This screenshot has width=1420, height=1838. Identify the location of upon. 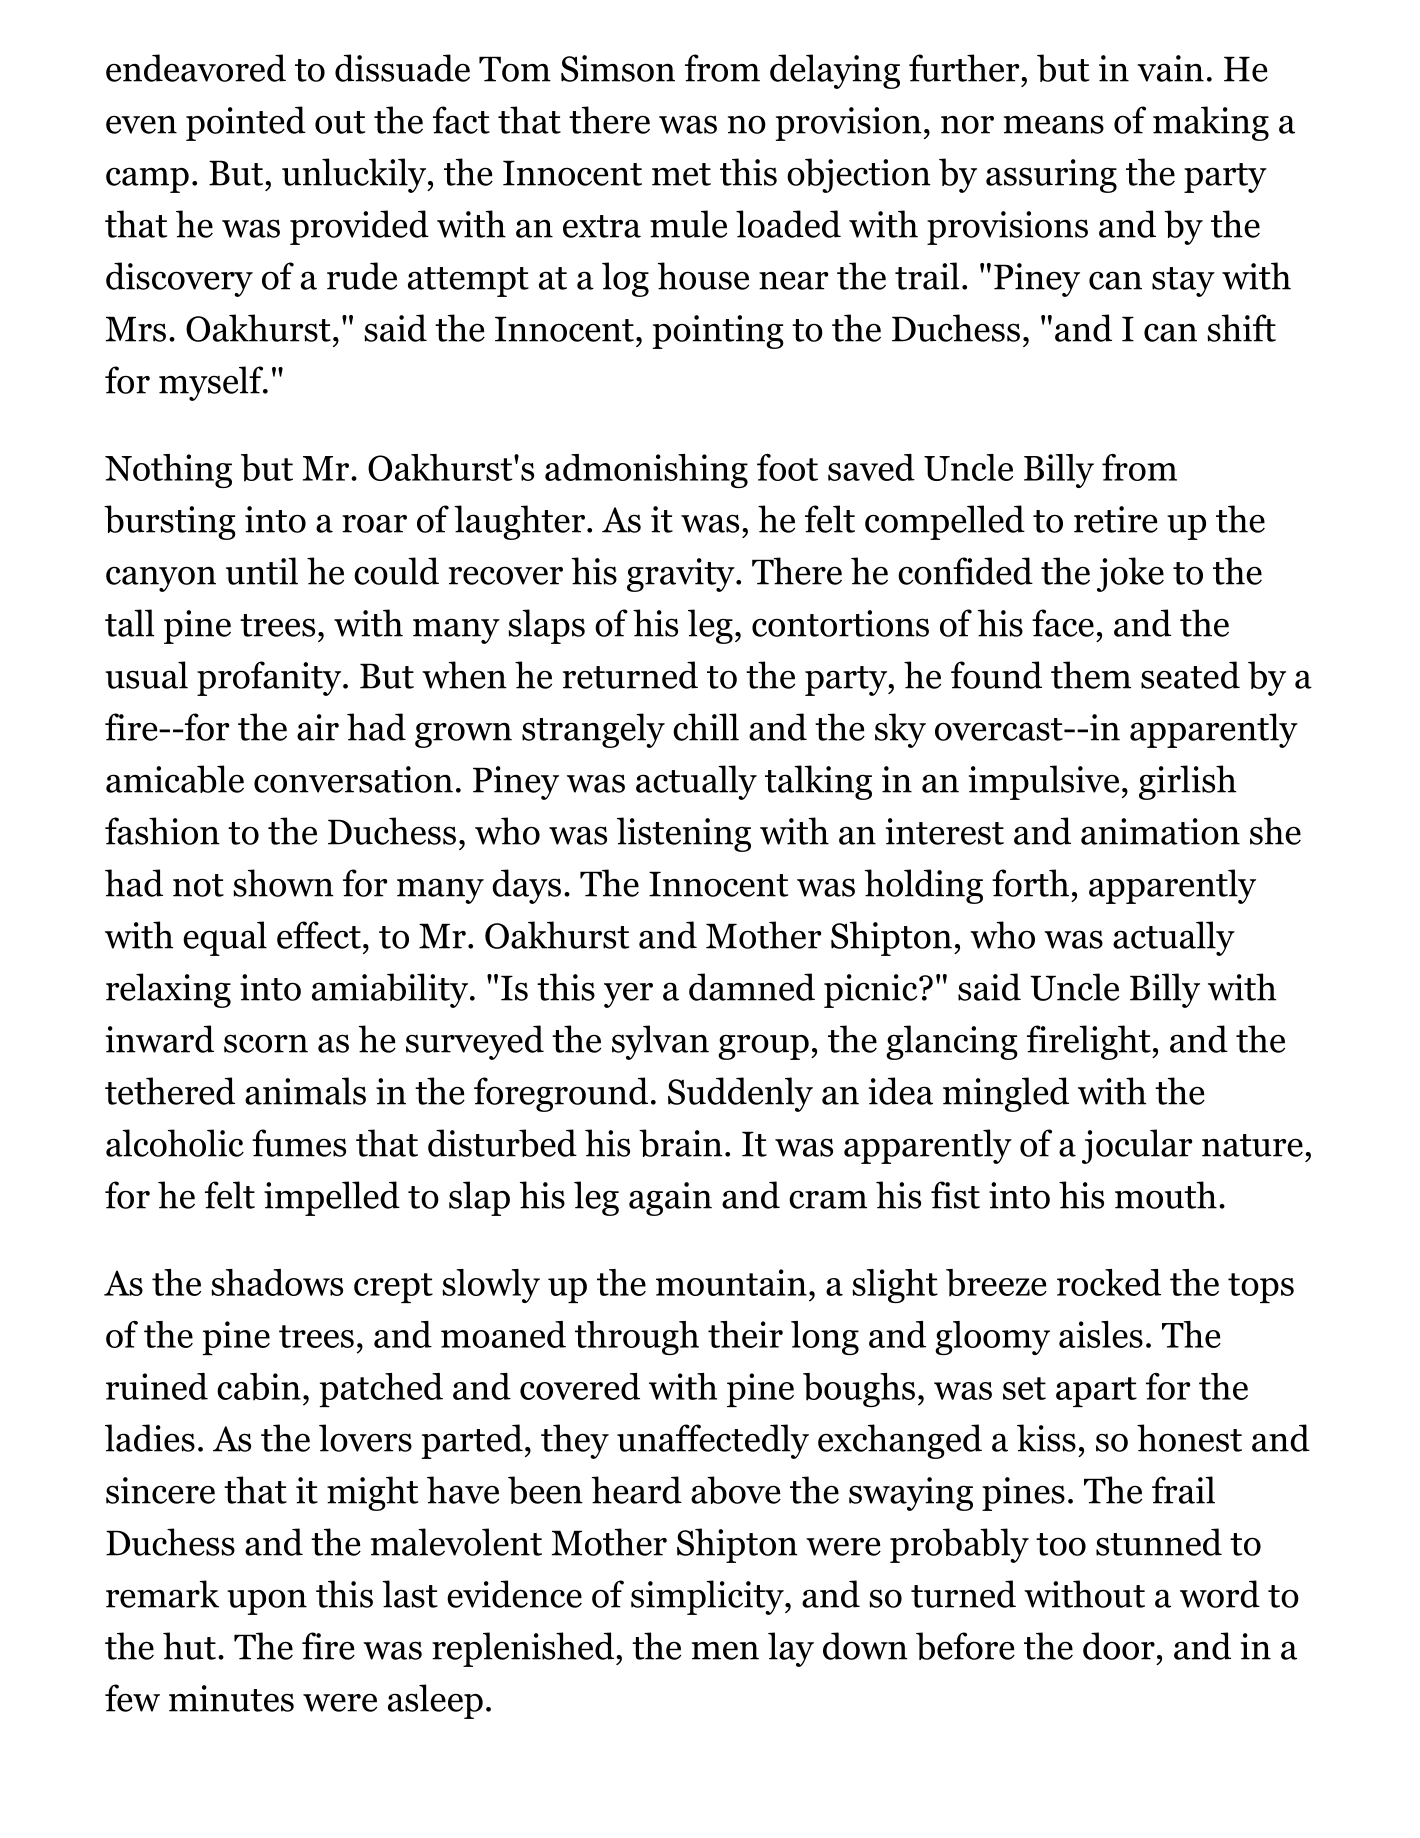
(267, 1602).
